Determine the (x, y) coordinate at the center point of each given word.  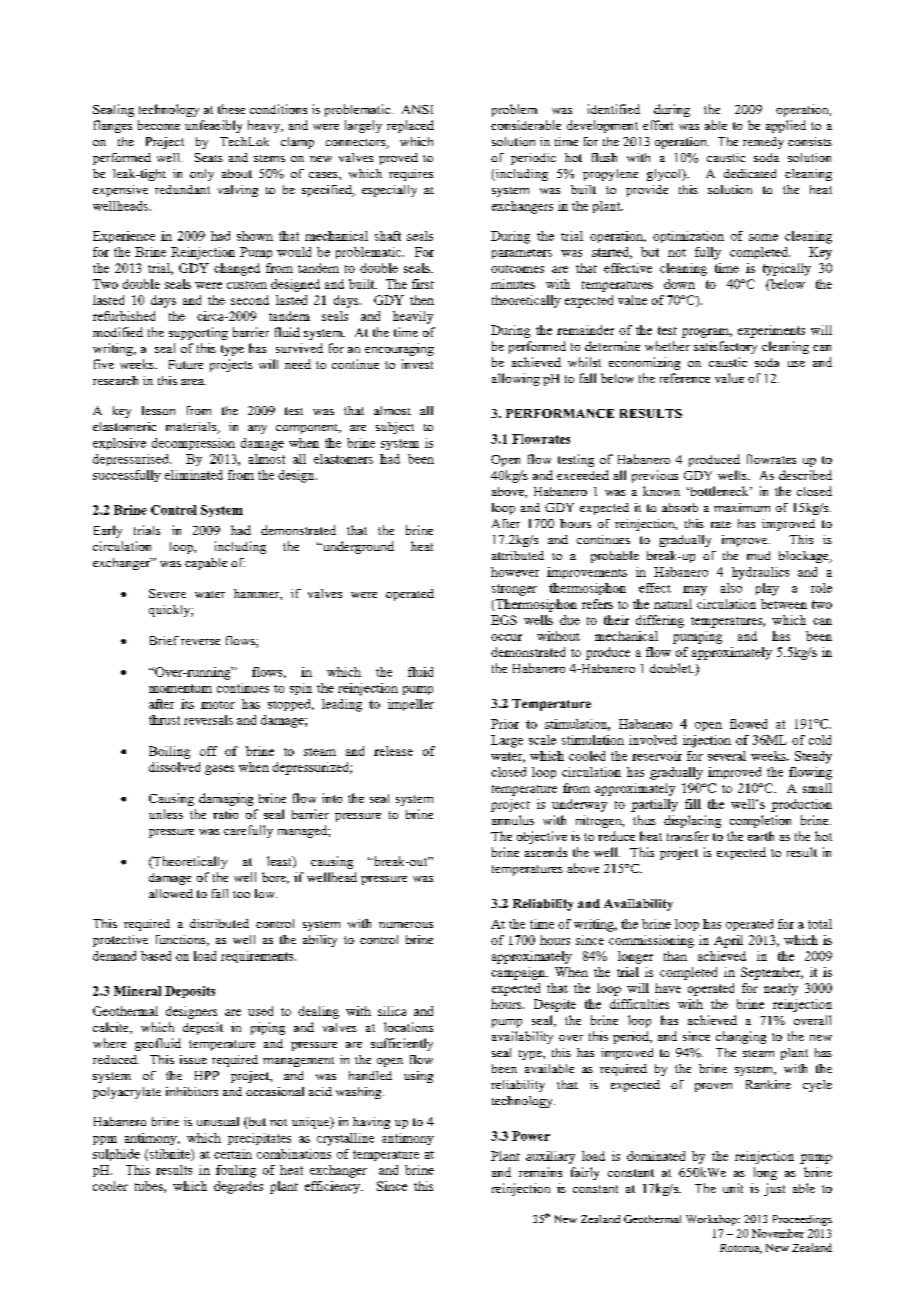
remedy (763, 143)
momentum (180, 688)
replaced (410, 126)
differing (660, 621)
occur (506, 637)
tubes (150, 1187)
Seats (209, 157)
